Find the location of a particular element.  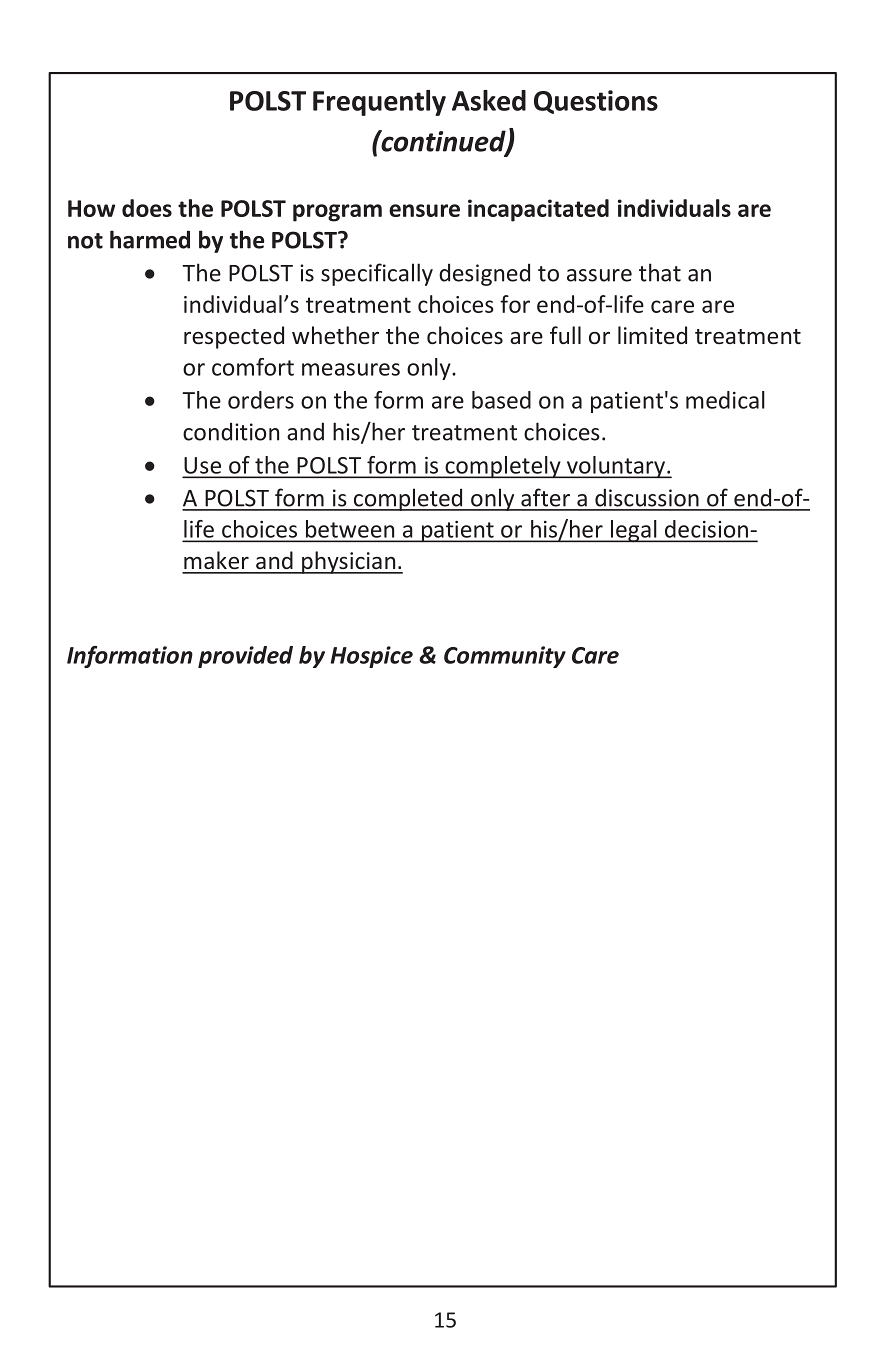

comfort is located at coordinates (253, 367).
